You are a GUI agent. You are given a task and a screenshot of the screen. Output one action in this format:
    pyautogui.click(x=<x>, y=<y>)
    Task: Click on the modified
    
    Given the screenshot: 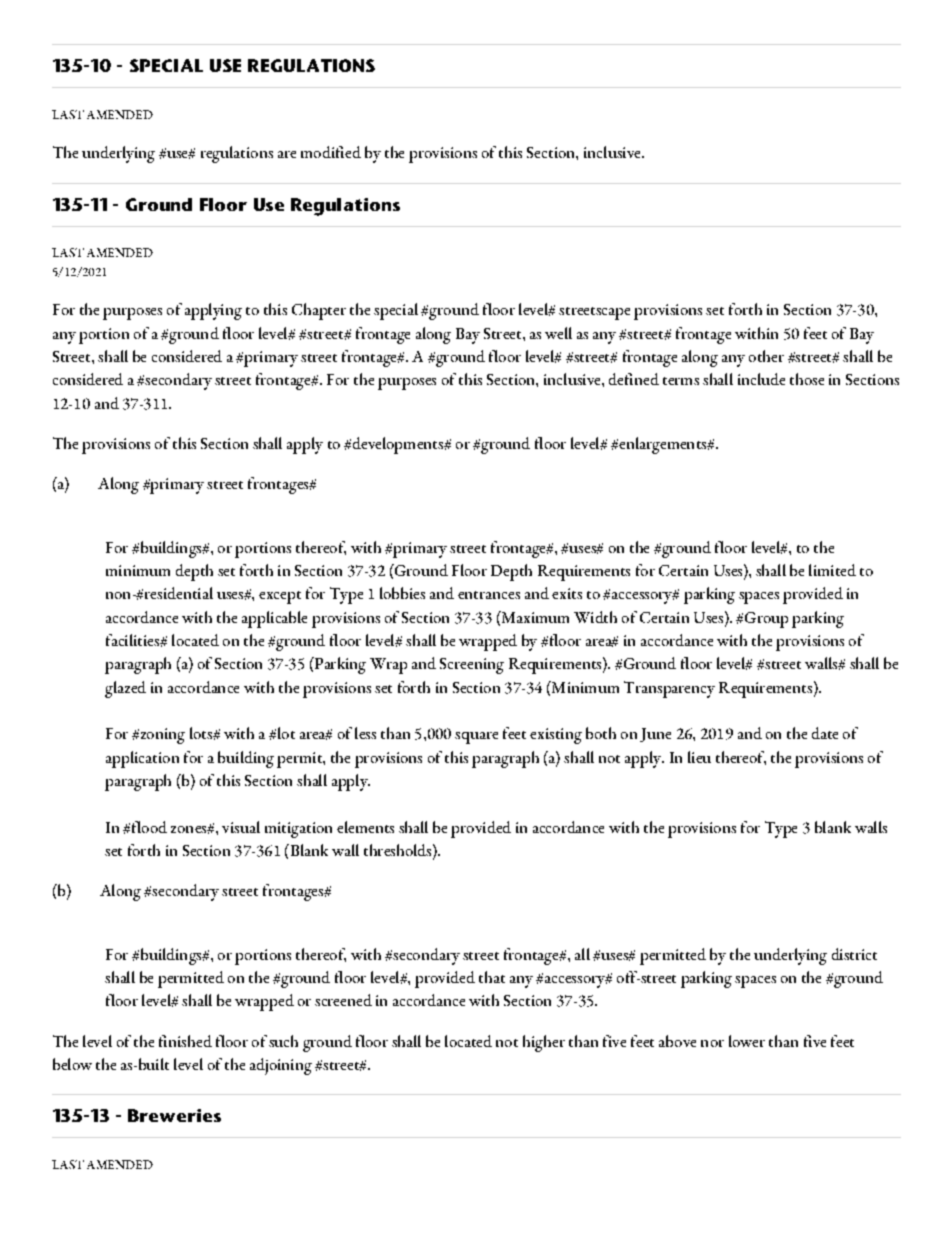 What is the action you would take?
    pyautogui.click(x=331, y=152)
